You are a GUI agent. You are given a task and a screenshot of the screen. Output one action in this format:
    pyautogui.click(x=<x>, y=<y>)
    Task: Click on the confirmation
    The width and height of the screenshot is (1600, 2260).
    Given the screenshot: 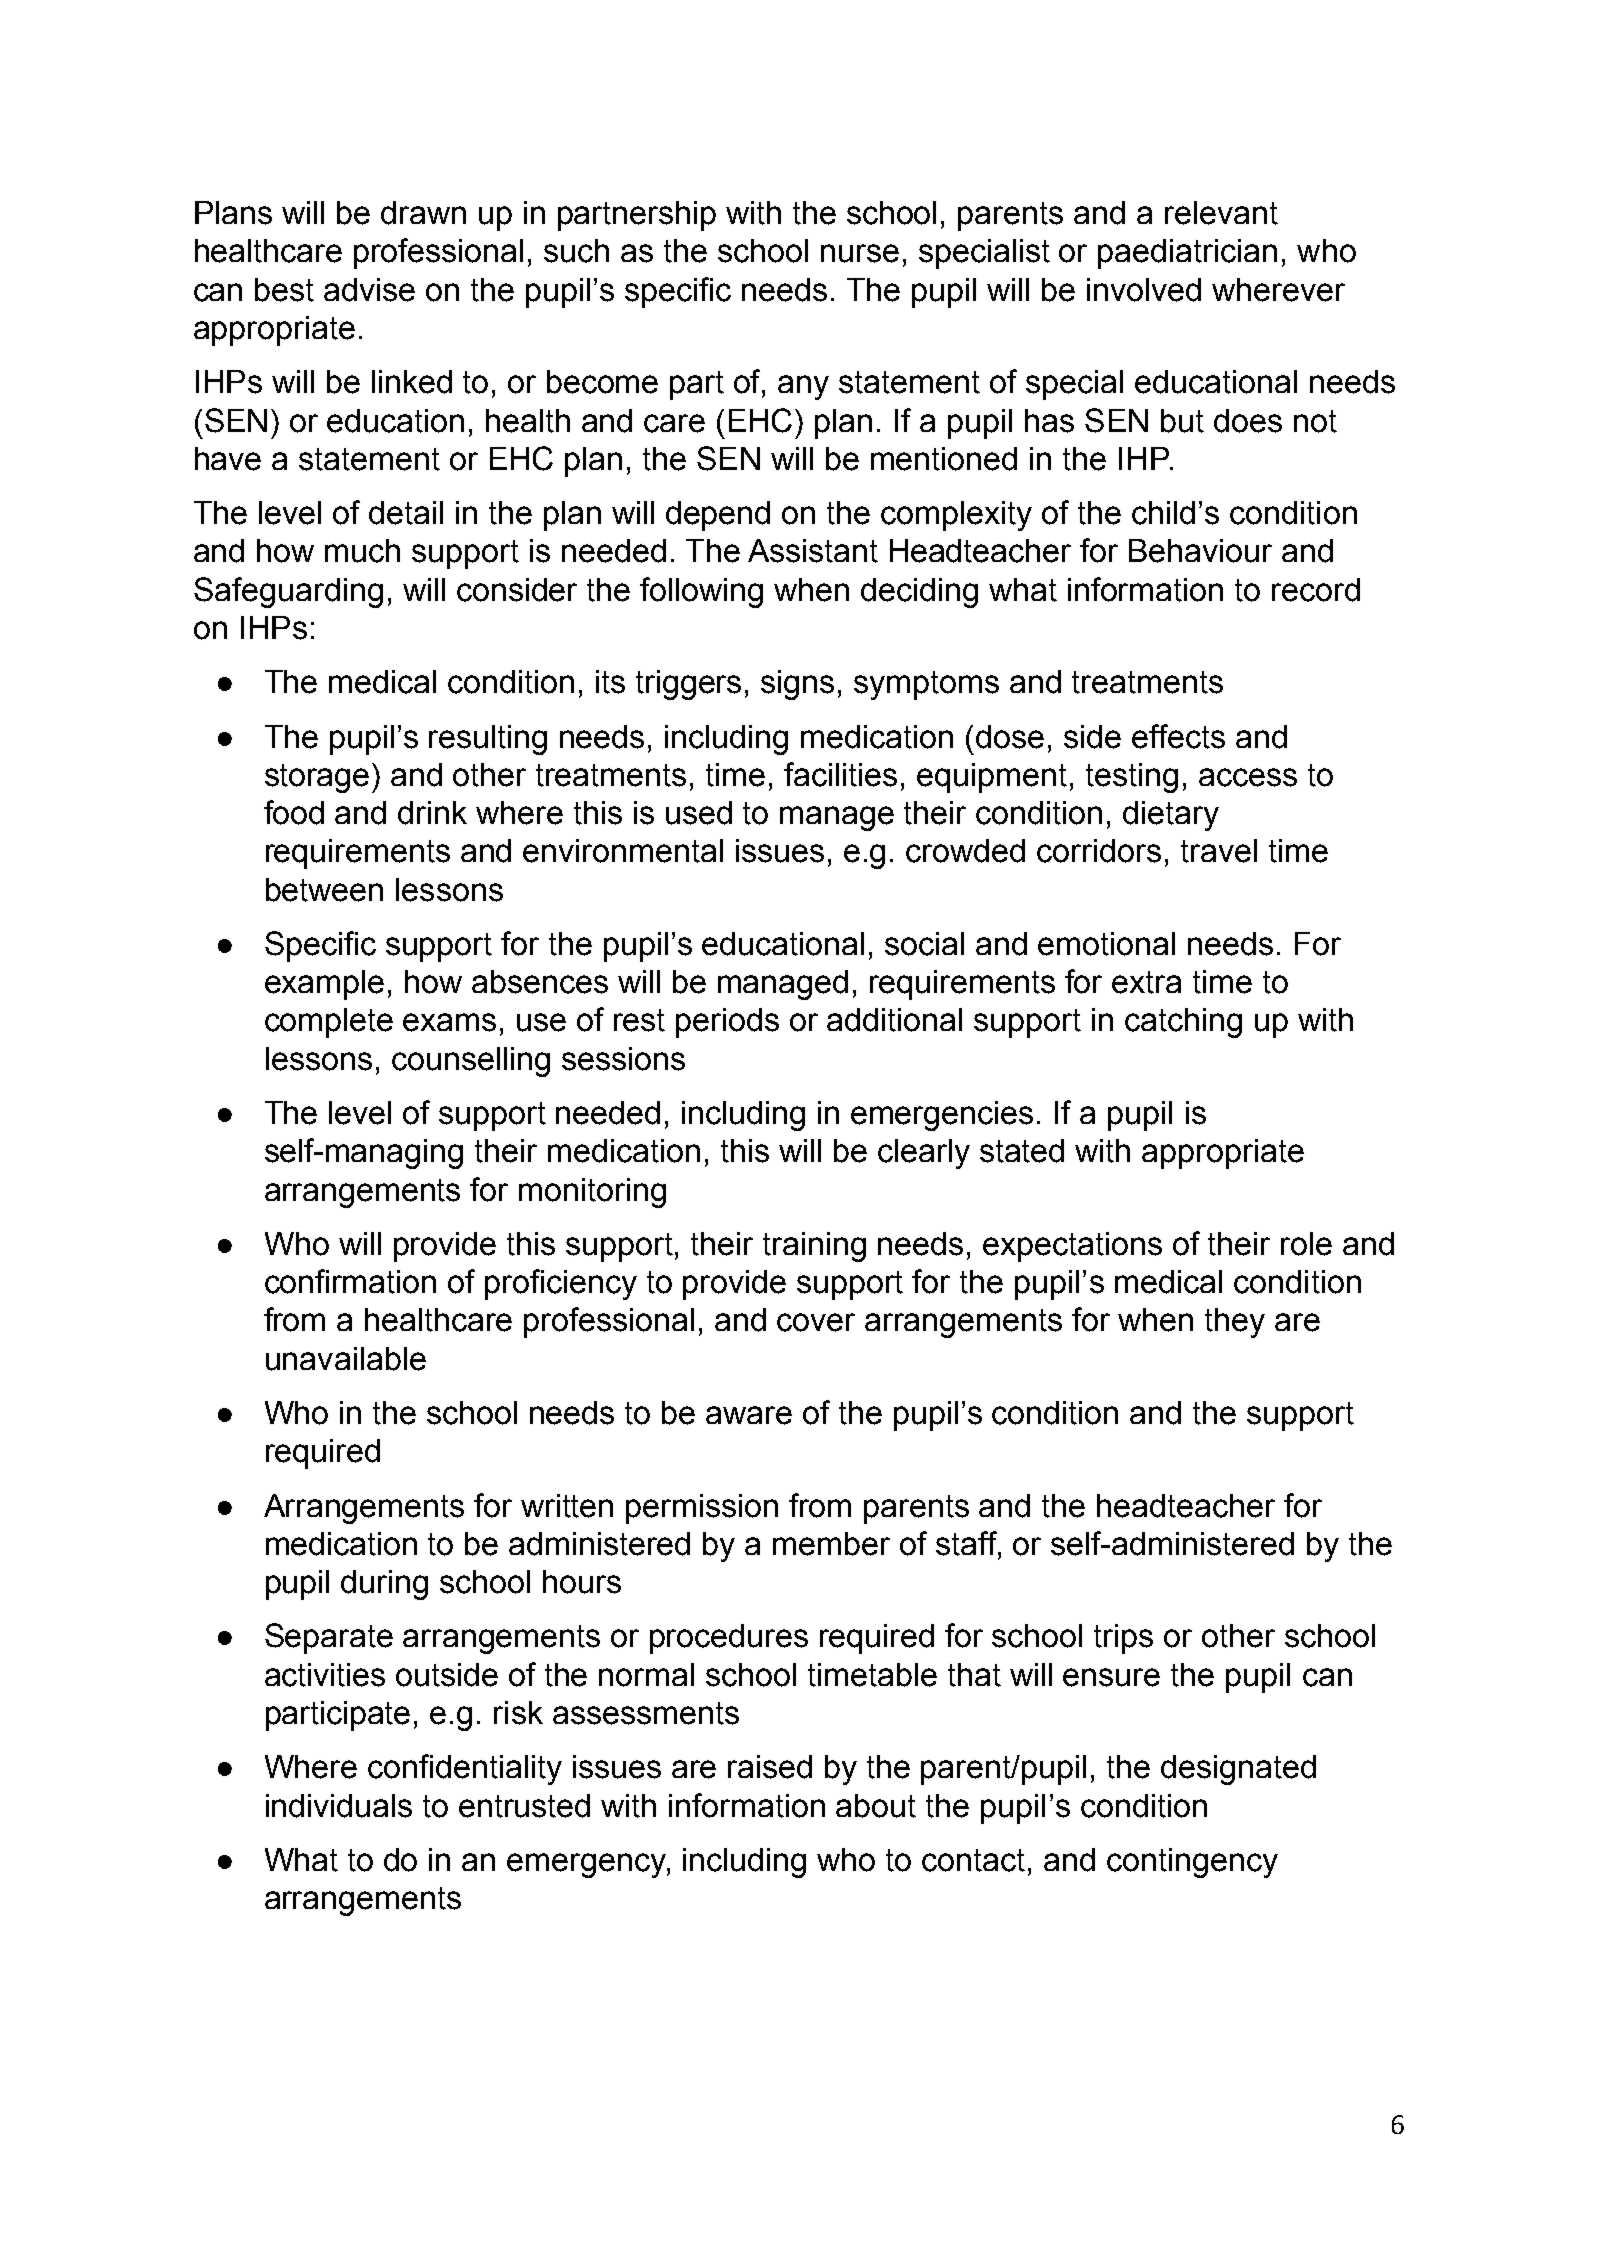 What is the action you would take?
    pyautogui.click(x=350, y=1281)
